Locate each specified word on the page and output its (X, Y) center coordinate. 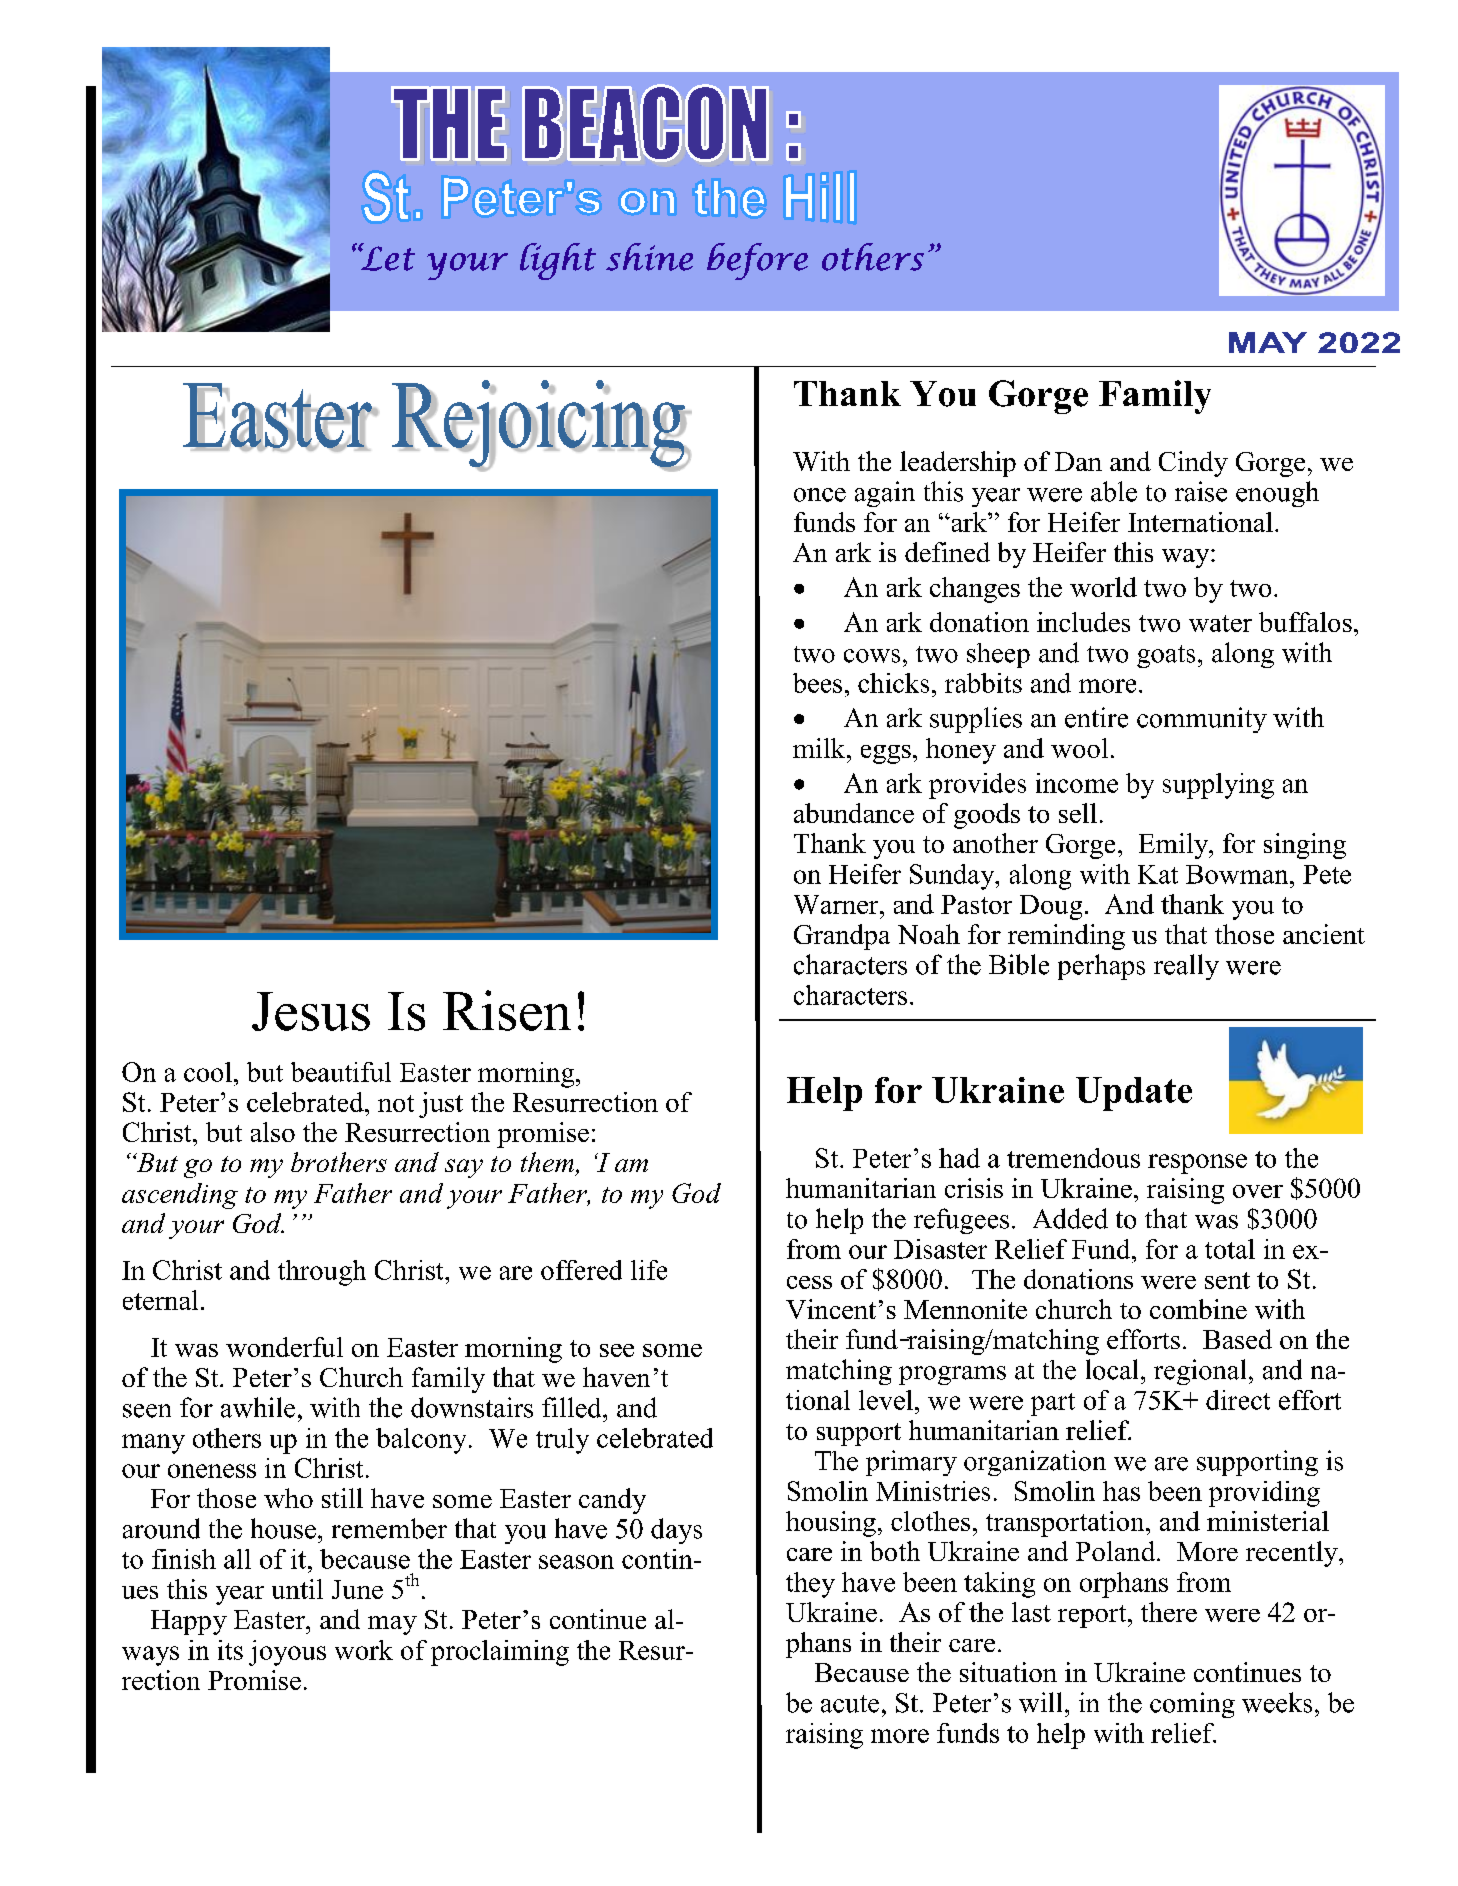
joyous (287, 1653)
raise (1201, 491)
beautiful (341, 1072)
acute (850, 1704)
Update (1134, 1094)
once (820, 495)
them (547, 1162)
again (885, 494)
